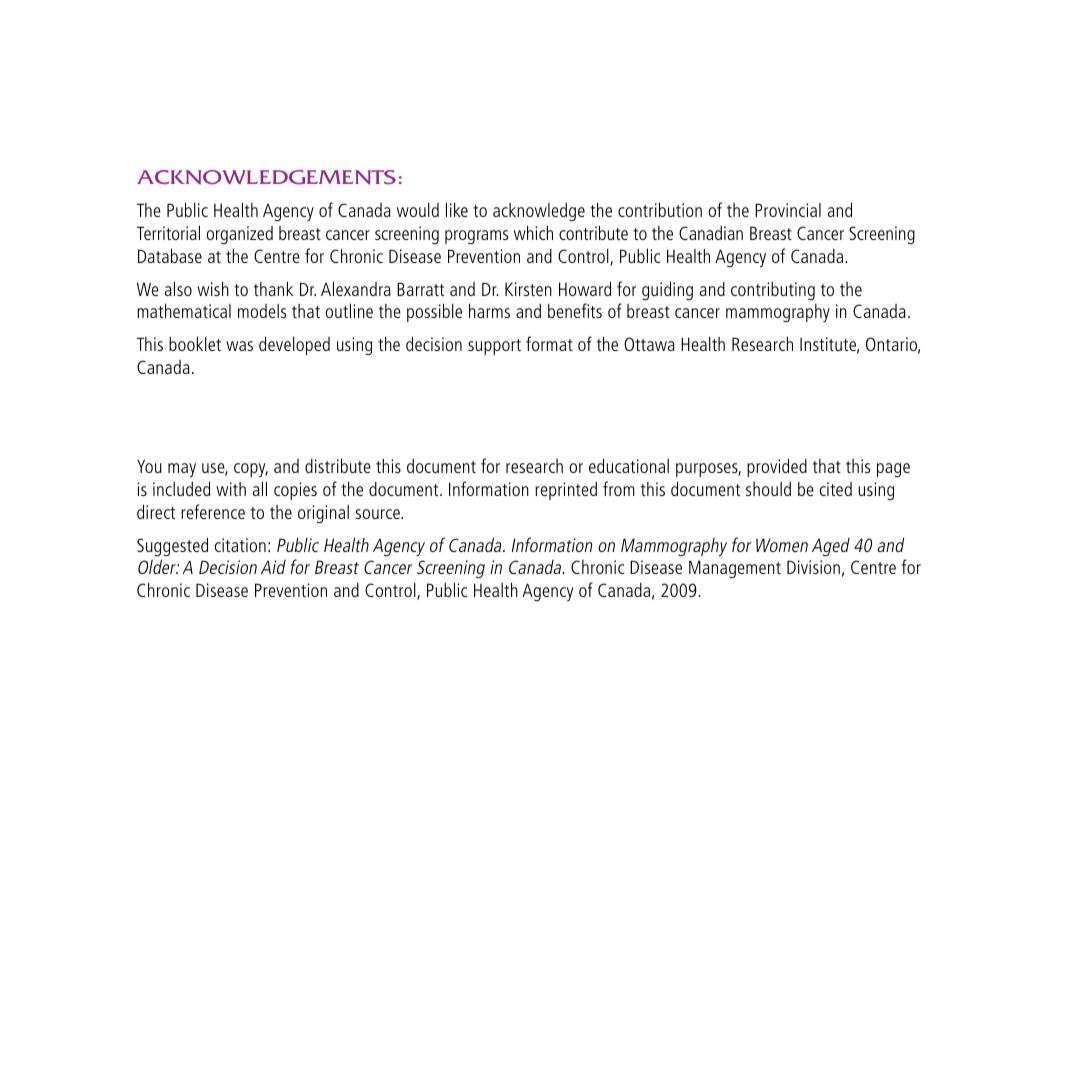  I want to click on Management, so click(735, 569).
